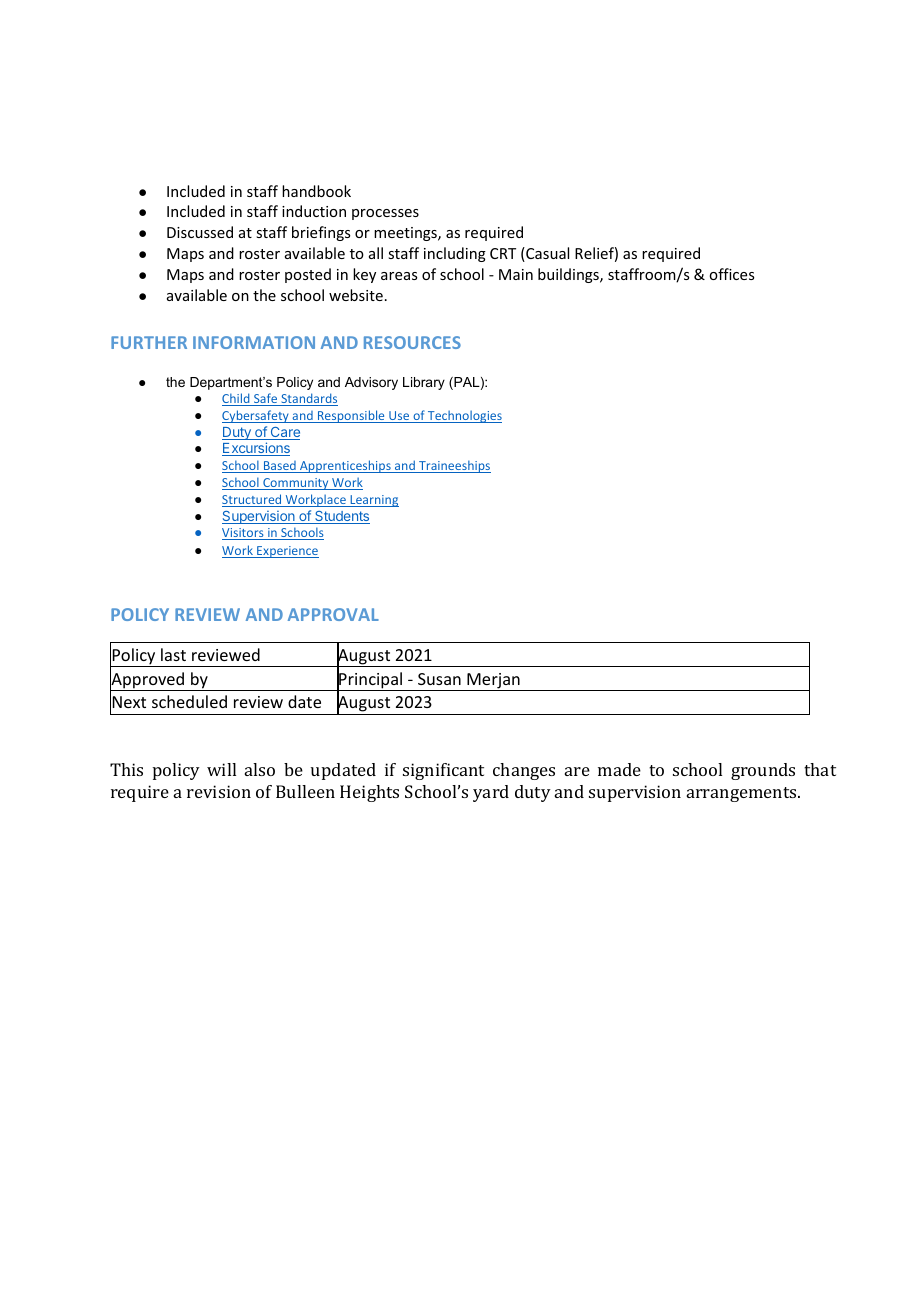  I want to click on RESOURCES, so click(412, 342).
